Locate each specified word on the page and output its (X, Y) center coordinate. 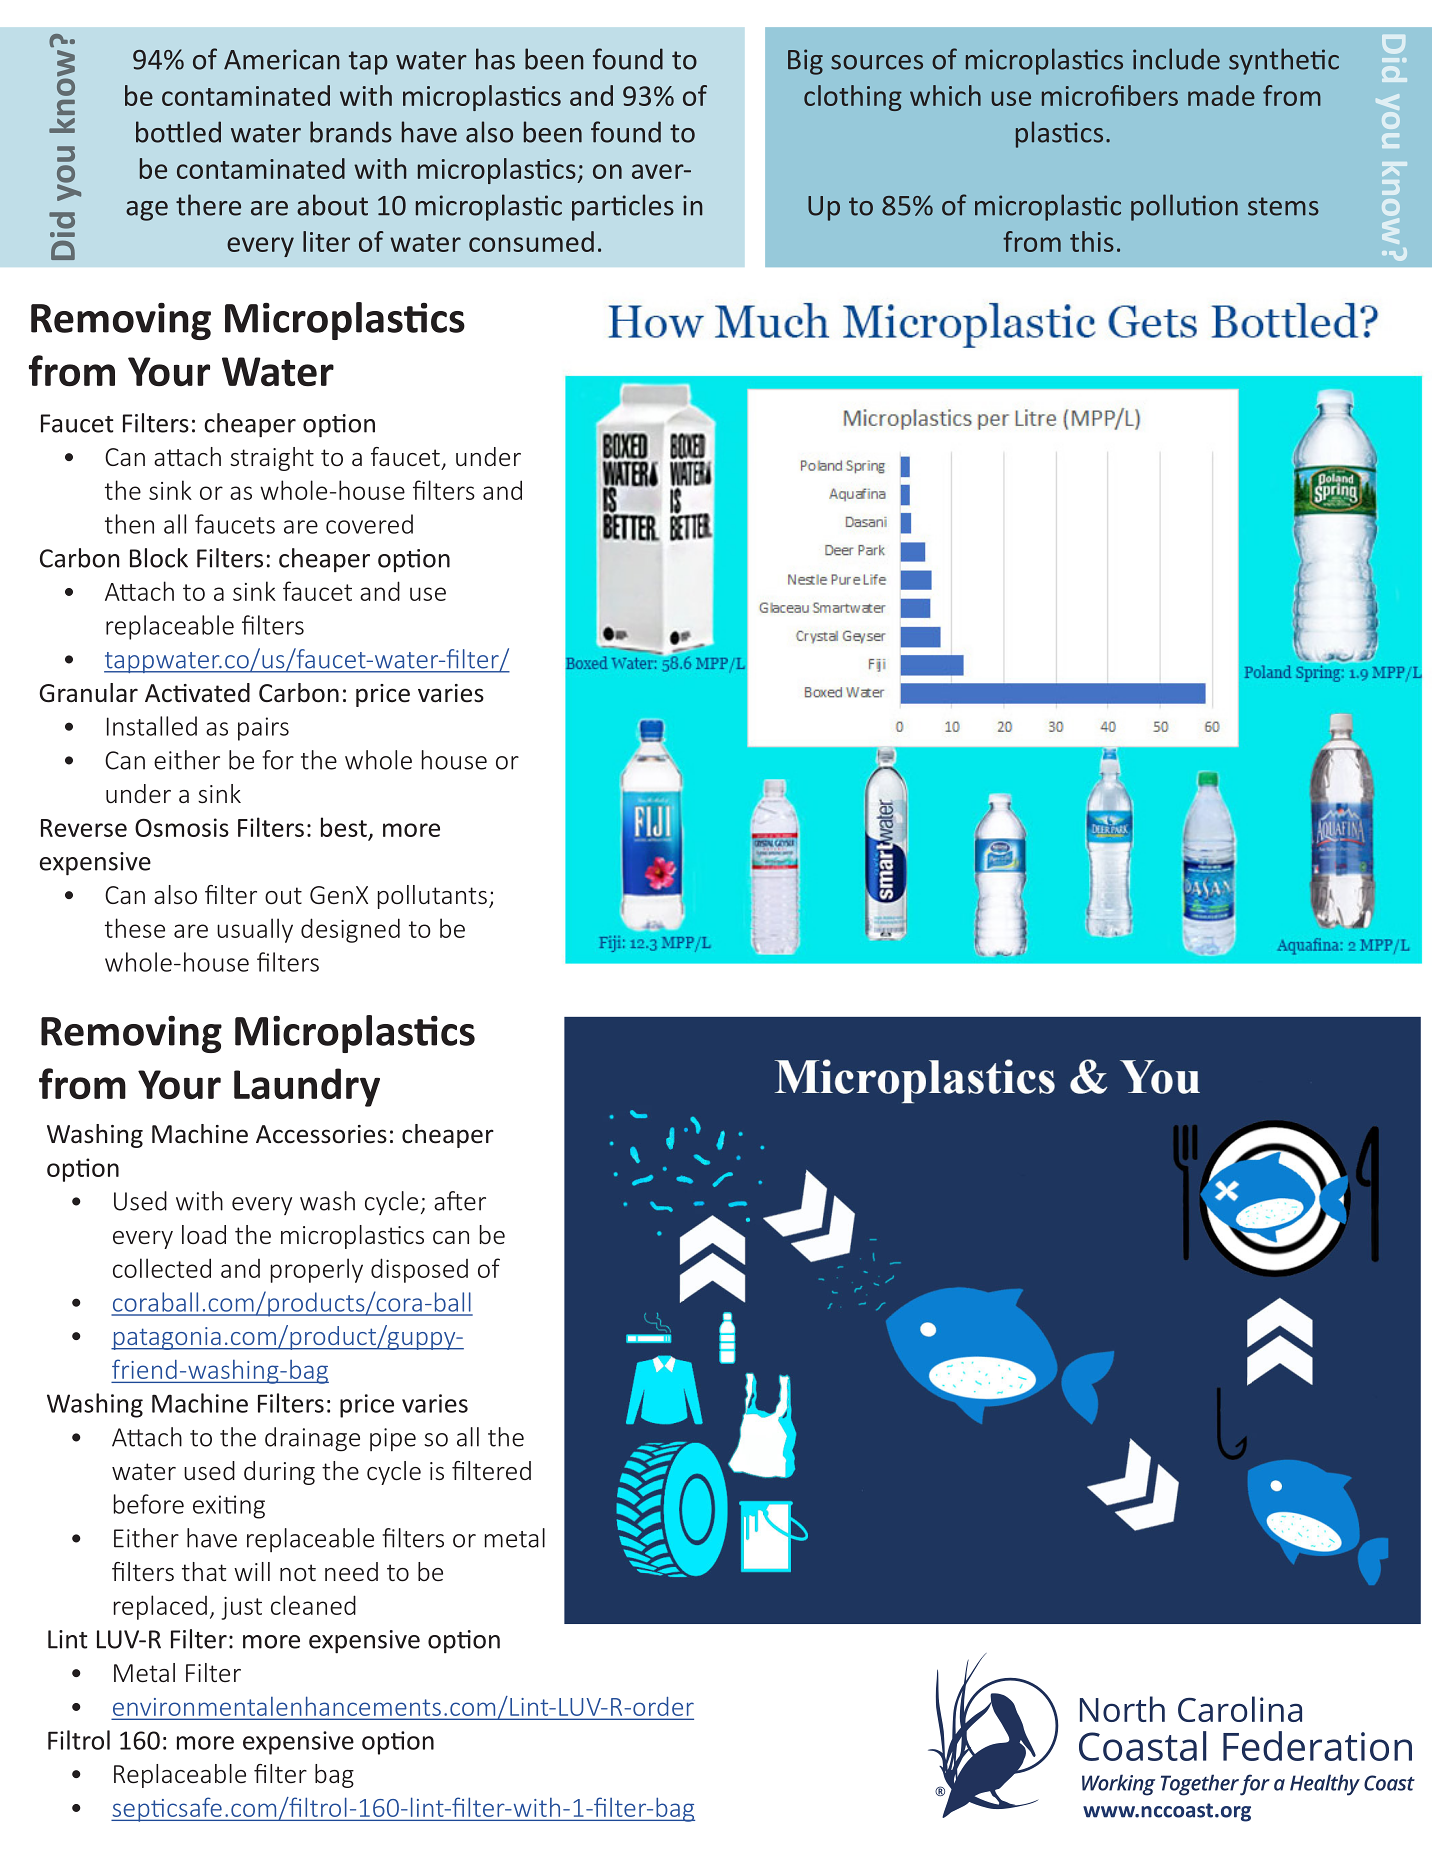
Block (159, 558)
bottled (178, 132)
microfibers (1110, 95)
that (204, 1571)
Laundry (307, 1087)
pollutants (432, 897)
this (1092, 241)
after (460, 1201)
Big (805, 62)
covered (369, 524)
